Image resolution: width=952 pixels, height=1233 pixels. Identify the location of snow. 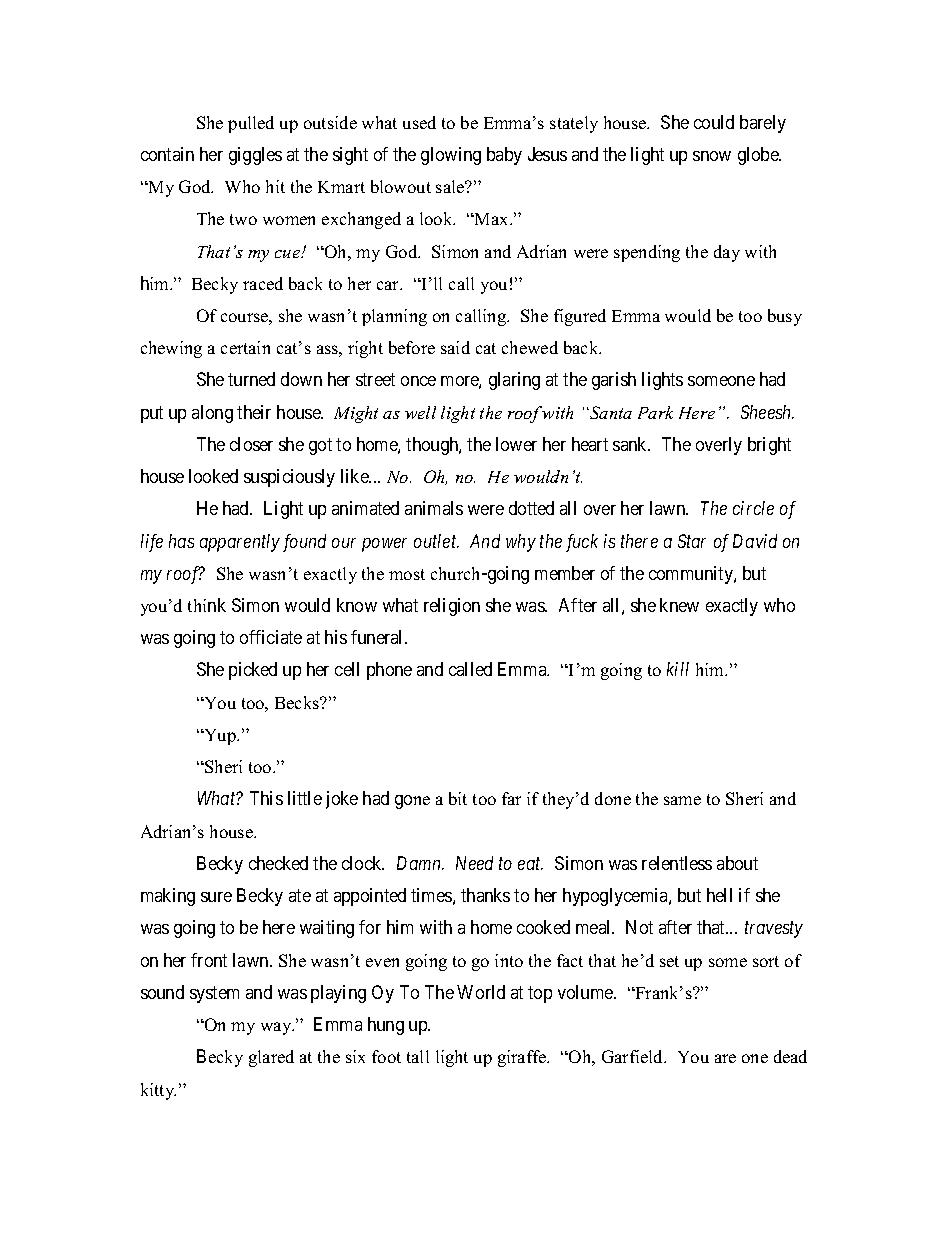
(712, 156).
